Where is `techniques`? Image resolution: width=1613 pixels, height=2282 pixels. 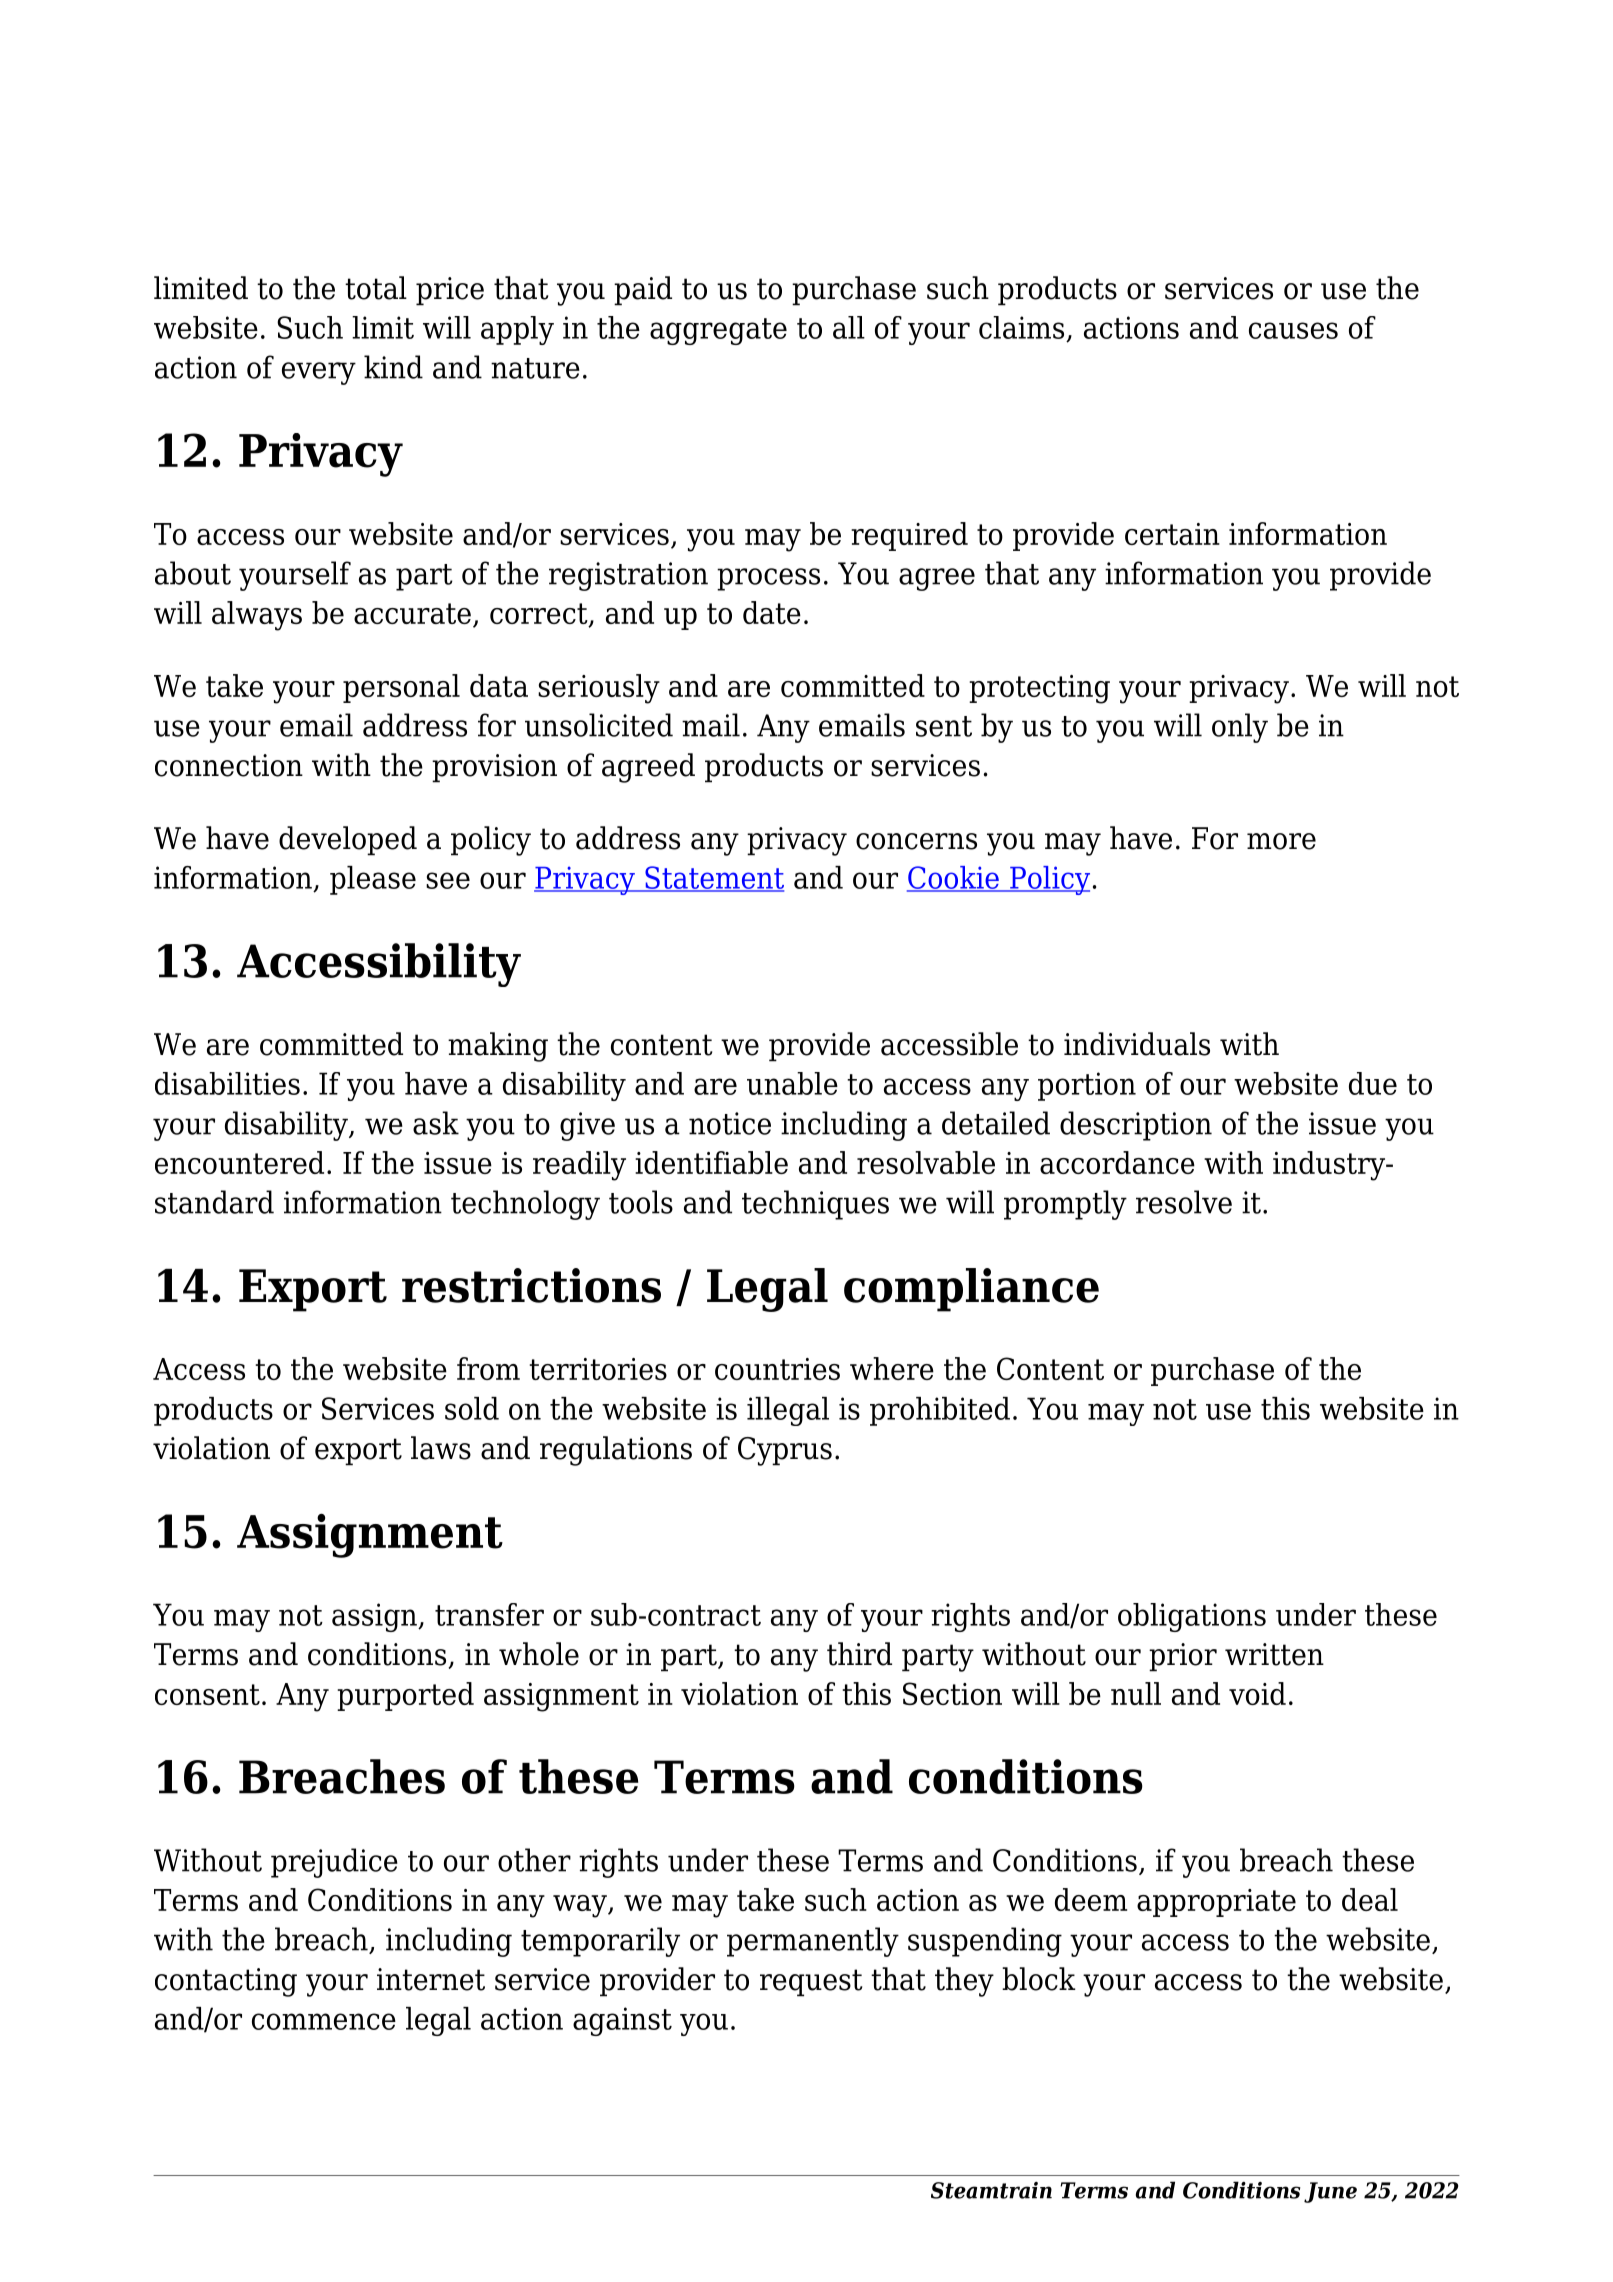
techniques is located at coordinates (815, 1205).
